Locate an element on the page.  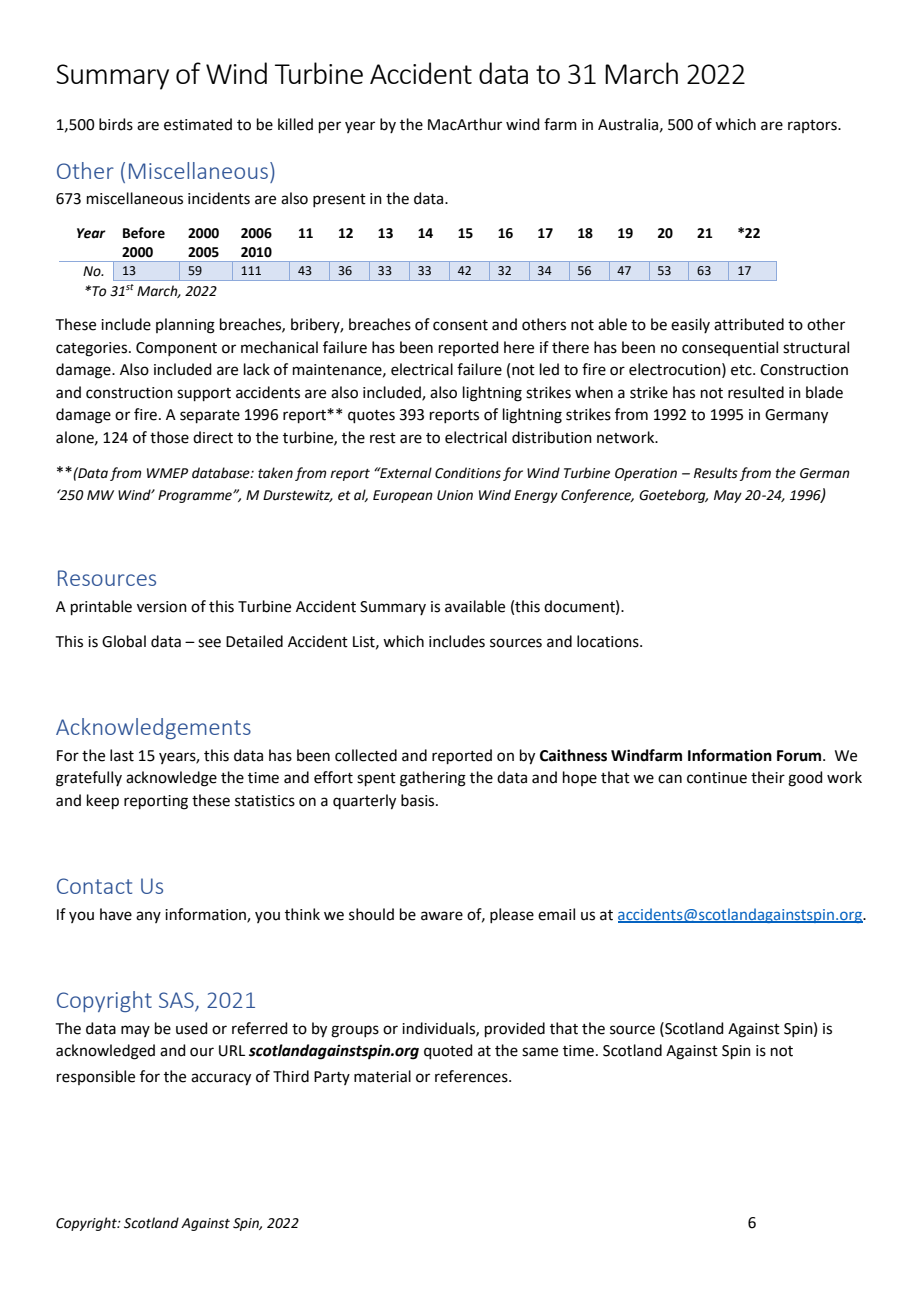
present is located at coordinates (339, 200).
